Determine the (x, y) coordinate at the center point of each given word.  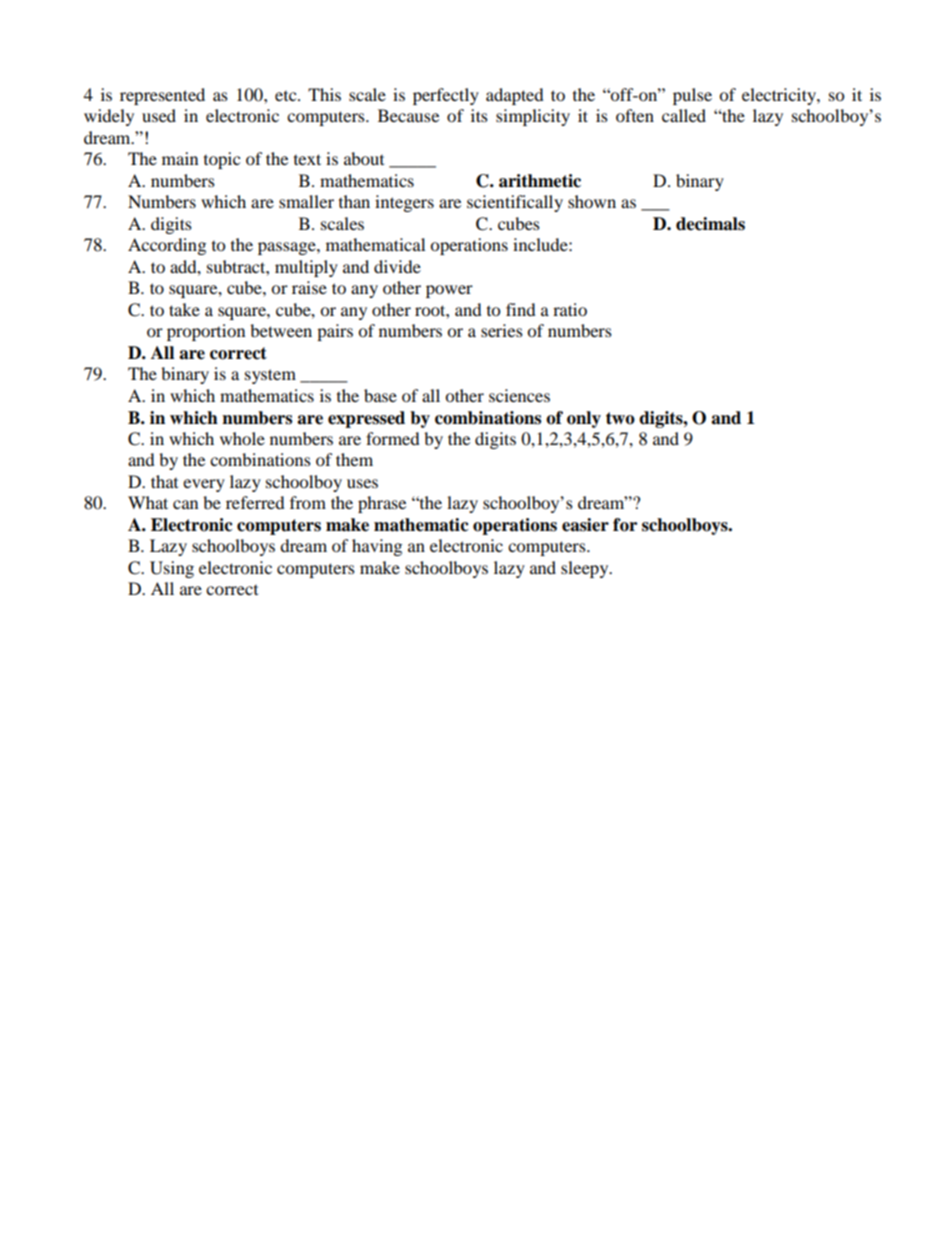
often (635, 115)
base (380, 395)
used (159, 115)
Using (172, 569)
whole (242, 438)
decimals (710, 224)
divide (397, 266)
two (620, 418)
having (377, 547)
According (167, 246)
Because (408, 115)
